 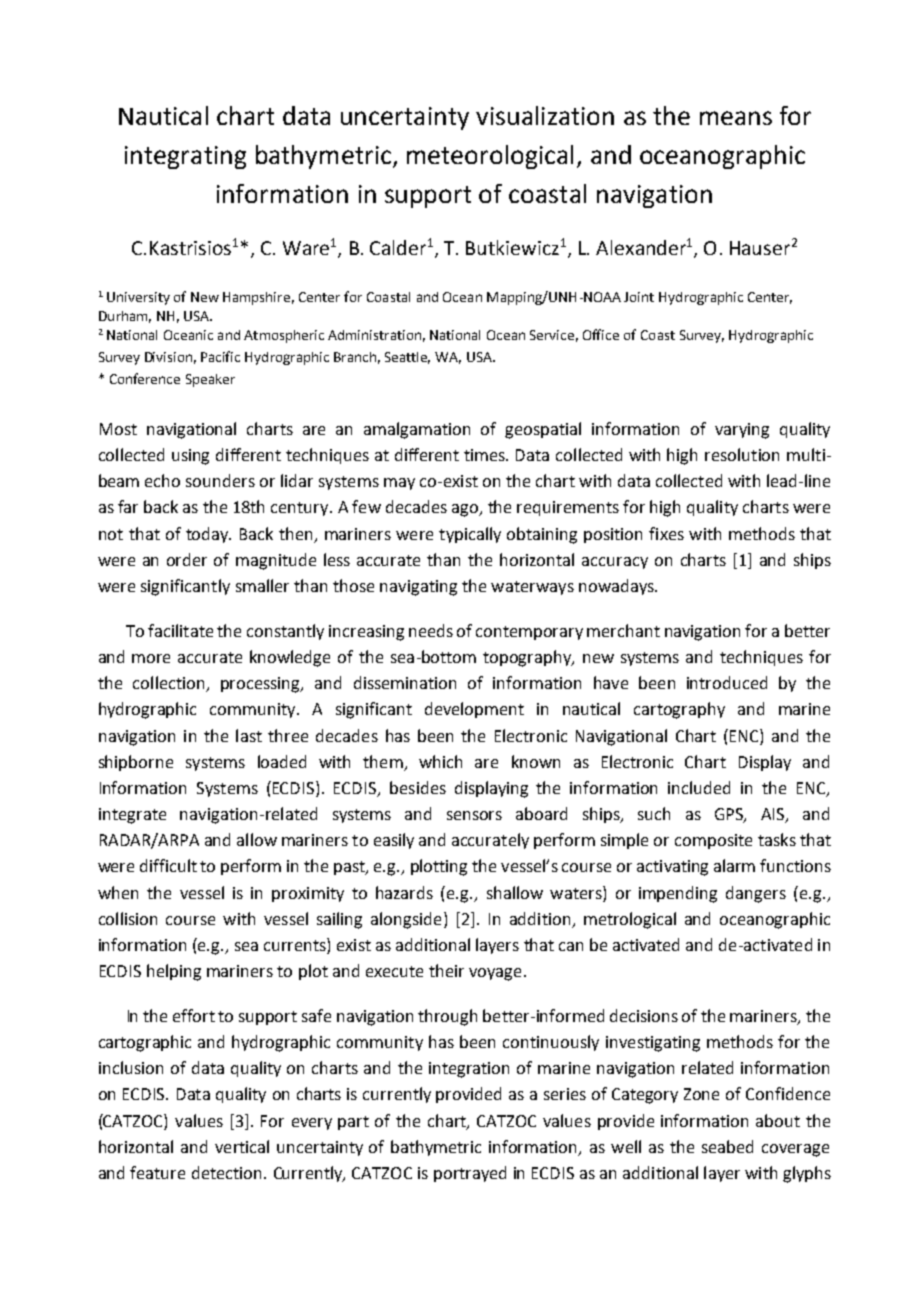 I want to click on included, so click(x=699, y=787).
